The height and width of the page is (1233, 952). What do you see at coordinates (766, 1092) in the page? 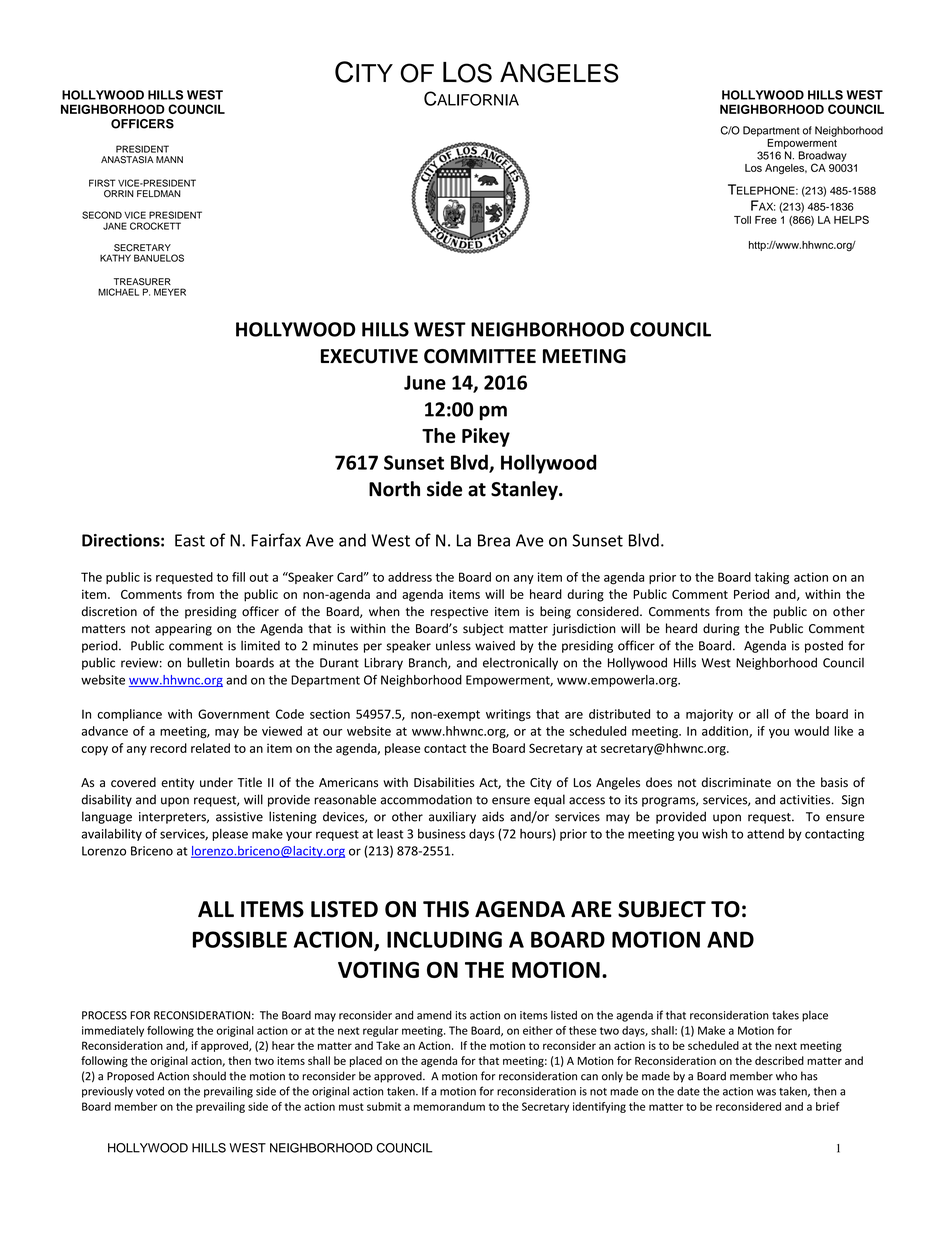
I see `was` at bounding box center [766, 1092].
